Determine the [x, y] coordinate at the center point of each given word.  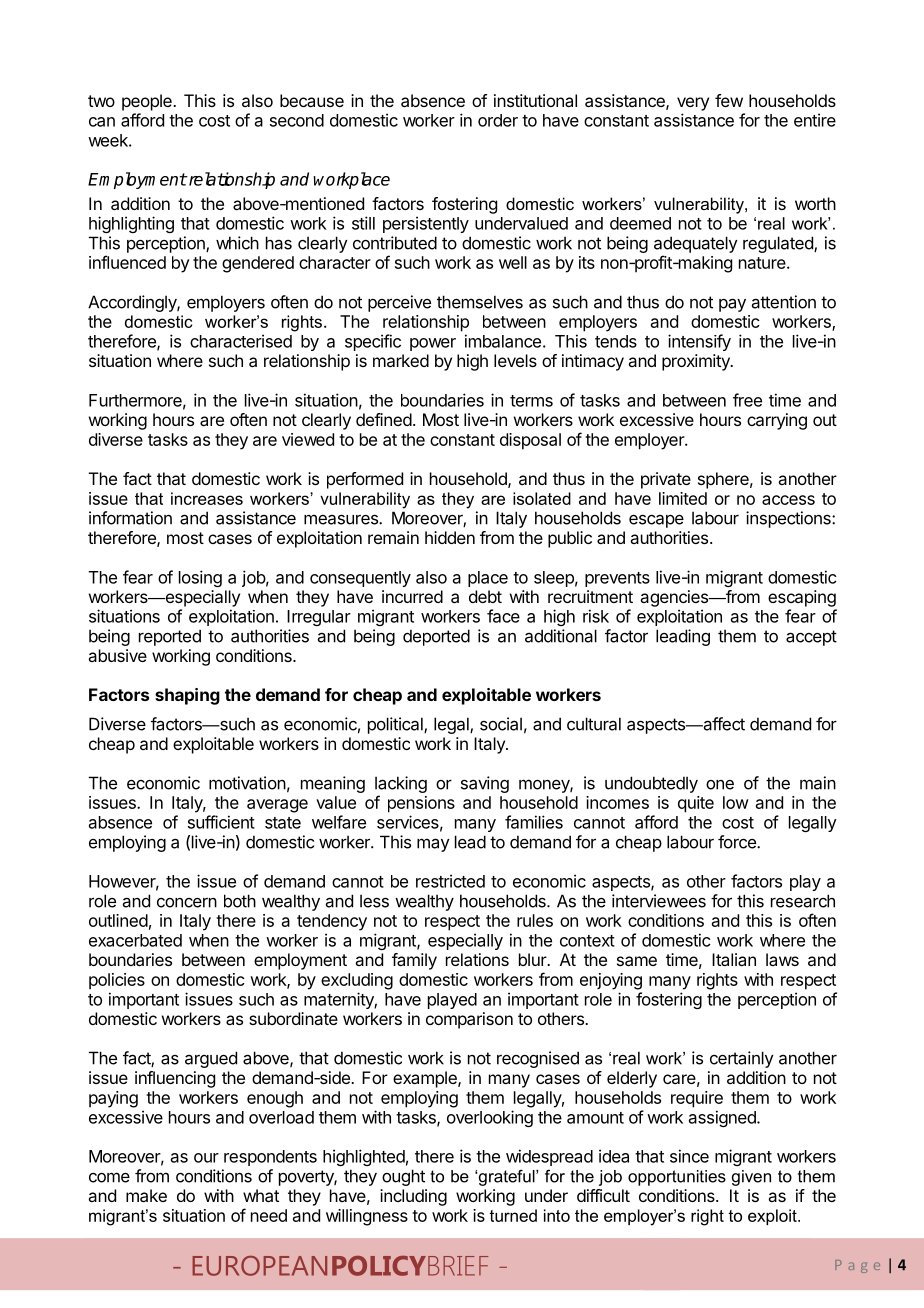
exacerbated [135, 940]
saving [485, 784]
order [498, 120]
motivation [247, 783]
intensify [699, 342]
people [148, 102]
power [433, 344]
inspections [789, 519]
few [729, 100]
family [414, 961]
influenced [127, 262]
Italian [734, 959]
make [146, 1195]
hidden [450, 537]
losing [200, 578]
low [736, 802]
